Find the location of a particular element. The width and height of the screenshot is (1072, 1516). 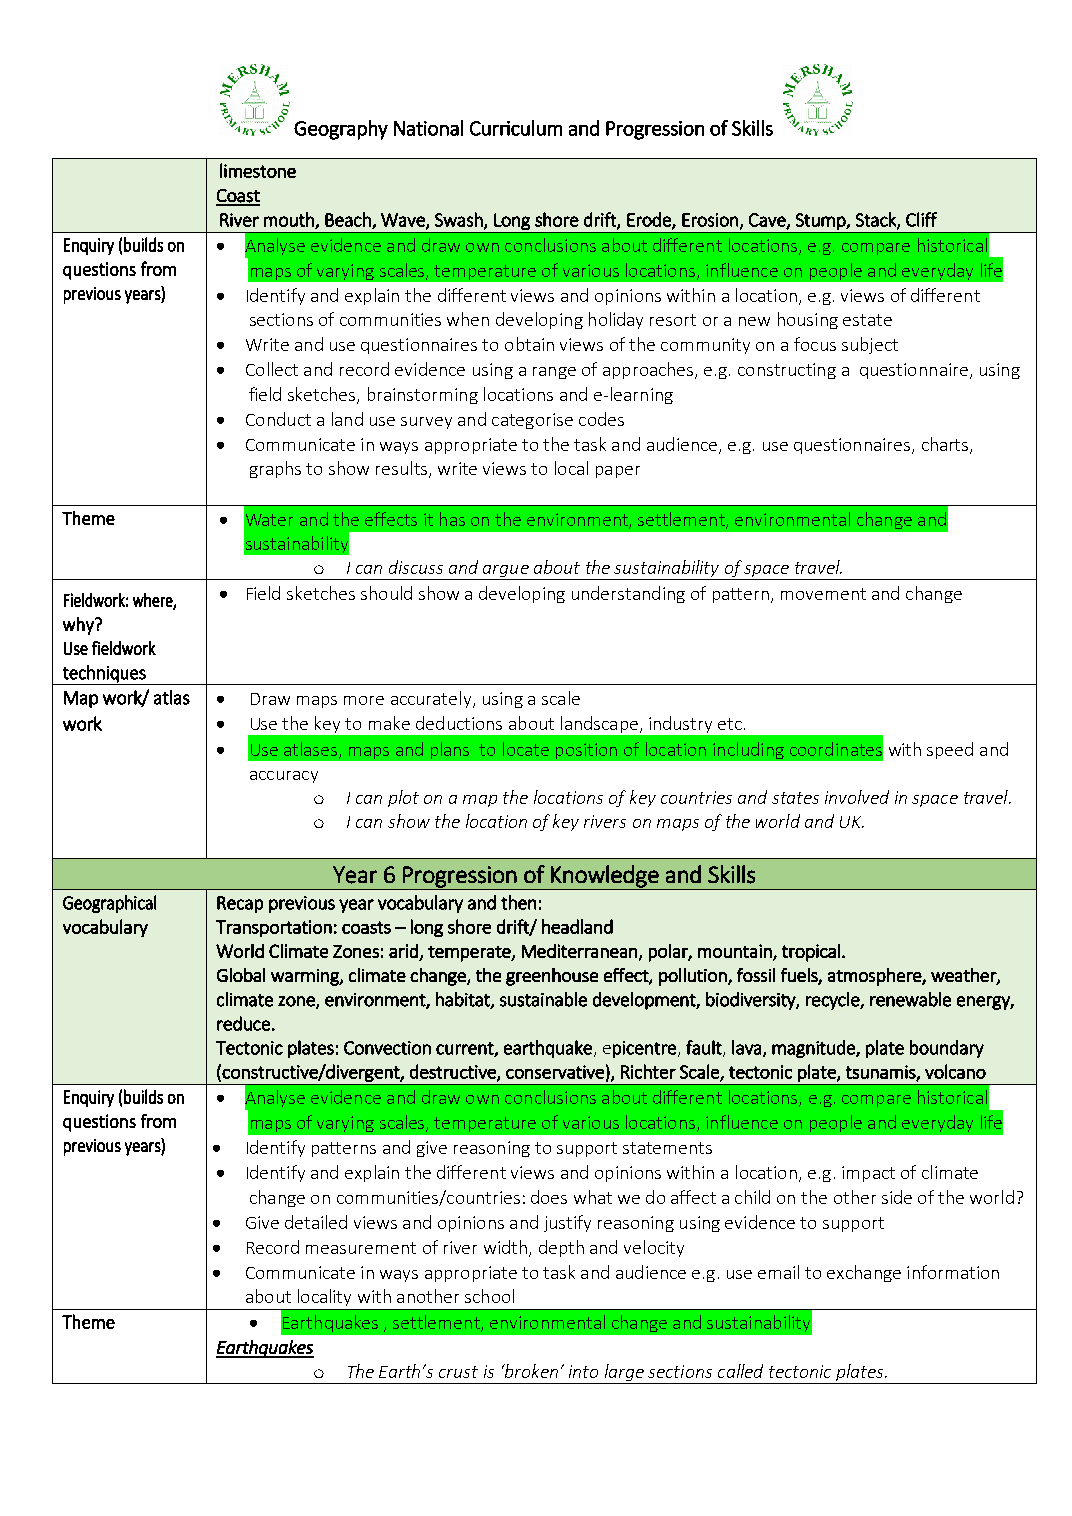

argue is located at coordinates (506, 572).
